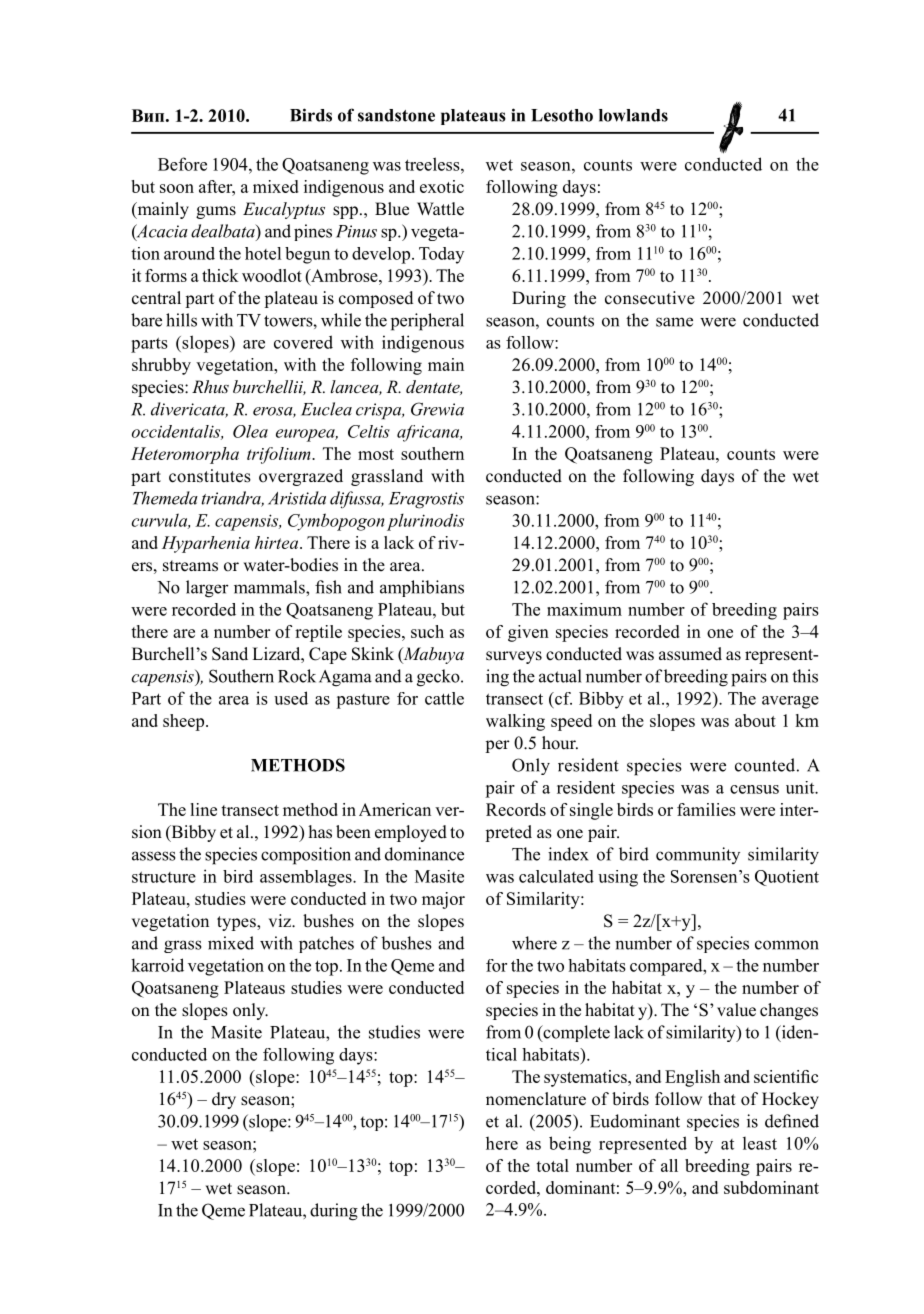  Describe the element at coordinates (182, 164) in the screenshot. I see `Before` at that location.
